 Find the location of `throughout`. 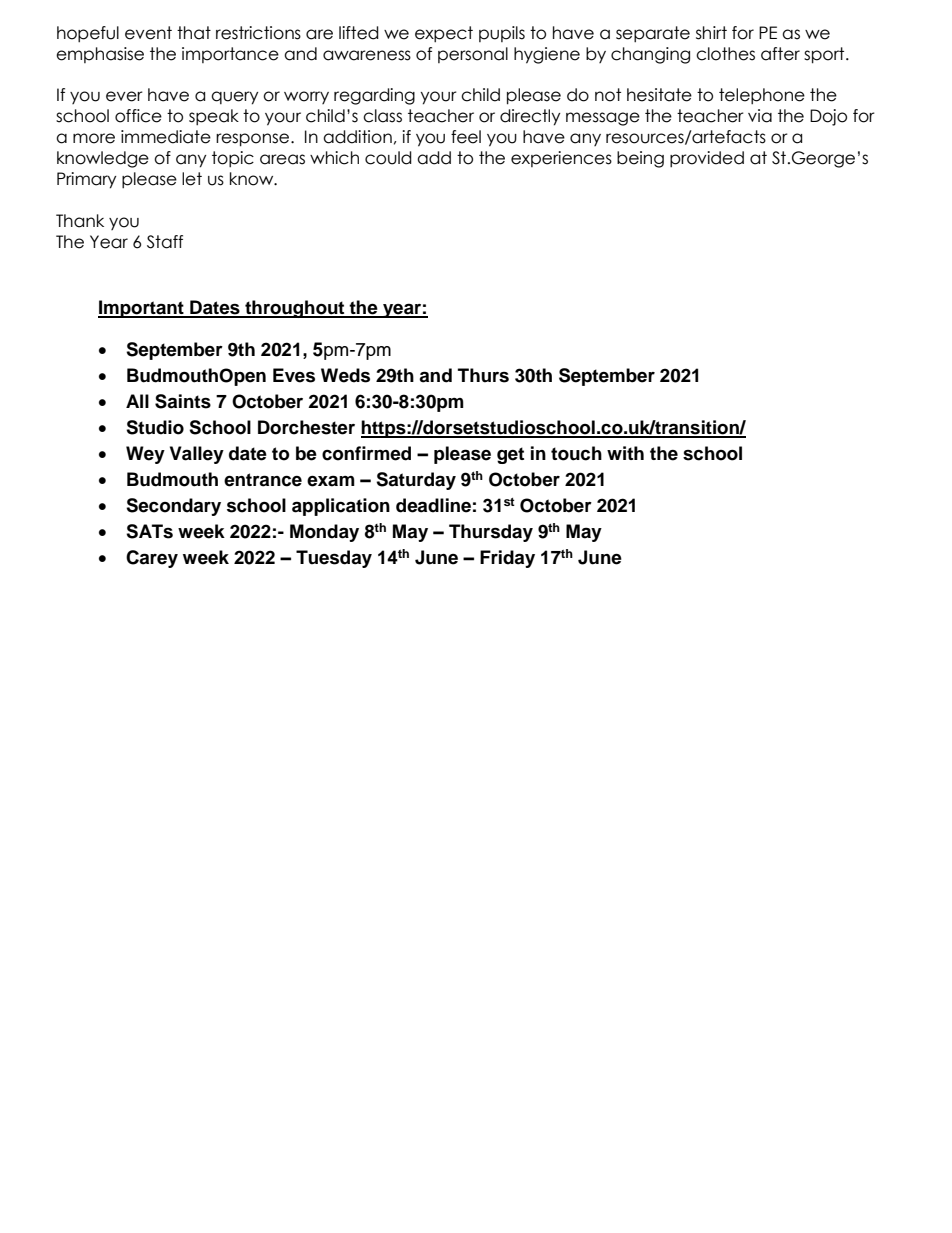

throughout is located at coordinates (295, 309).
